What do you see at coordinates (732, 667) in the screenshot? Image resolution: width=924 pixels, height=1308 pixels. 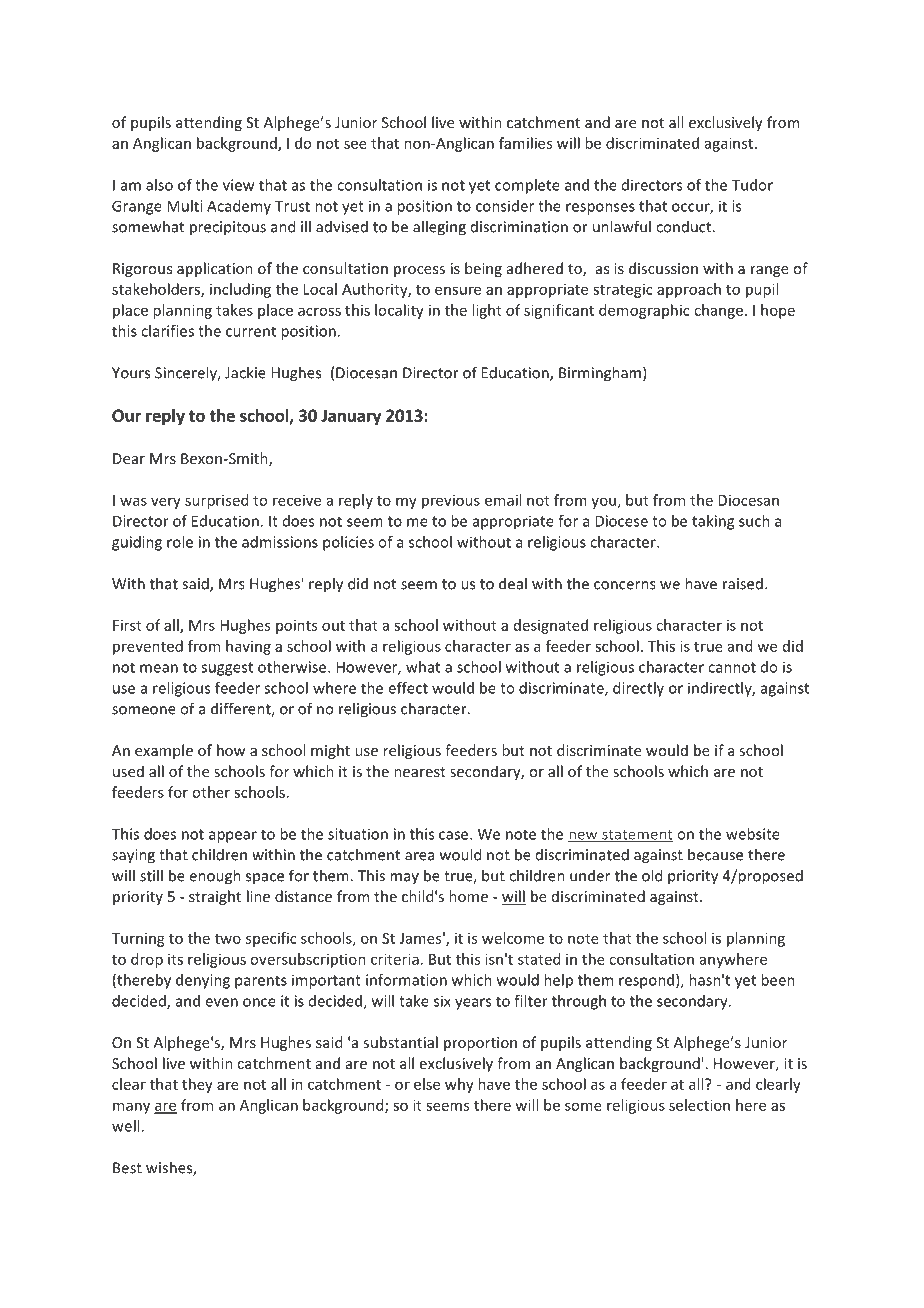 I see `cannot` at bounding box center [732, 667].
